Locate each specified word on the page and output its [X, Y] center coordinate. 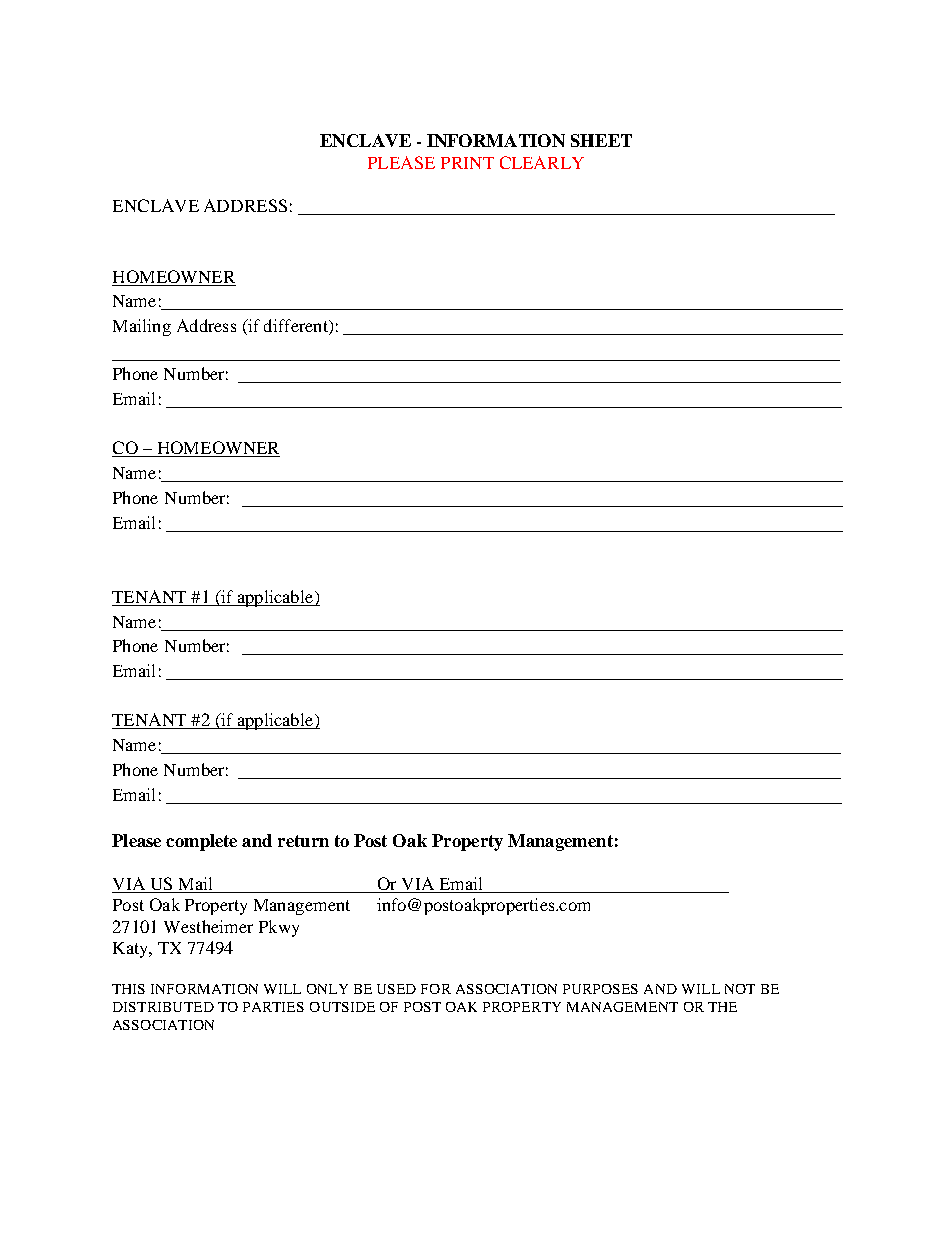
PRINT [467, 163]
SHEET [601, 140]
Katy [131, 950]
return [303, 841]
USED [396, 989]
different [297, 327]
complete [201, 842]
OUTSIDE [342, 1007]
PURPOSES [600, 989]
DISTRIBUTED [163, 1007]
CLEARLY [542, 162]
